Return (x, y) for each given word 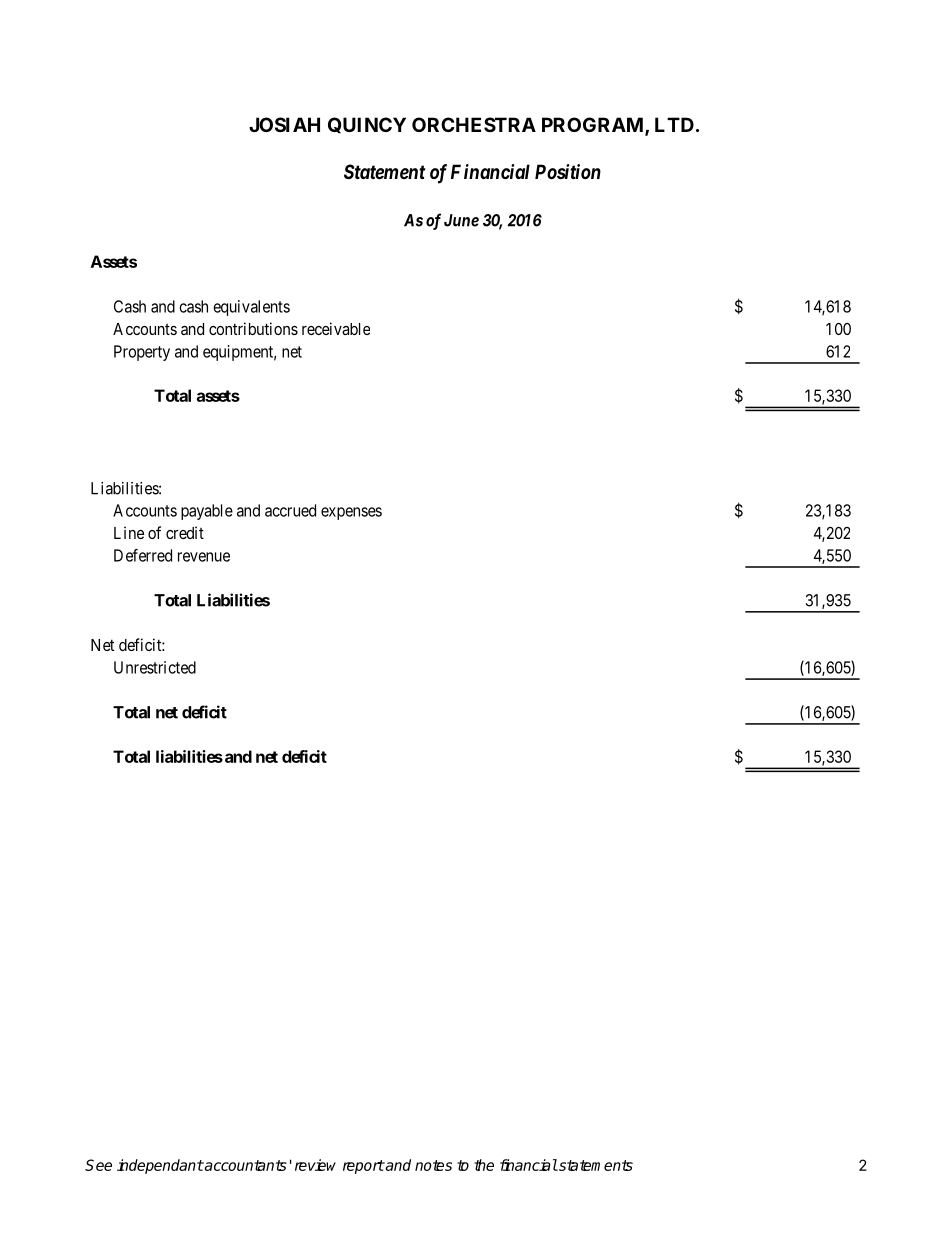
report (364, 1167)
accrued (290, 510)
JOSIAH (284, 124)
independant (160, 1166)
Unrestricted (155, 667)
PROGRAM (594, 126)
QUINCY (367, 125)
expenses (351, 513)
